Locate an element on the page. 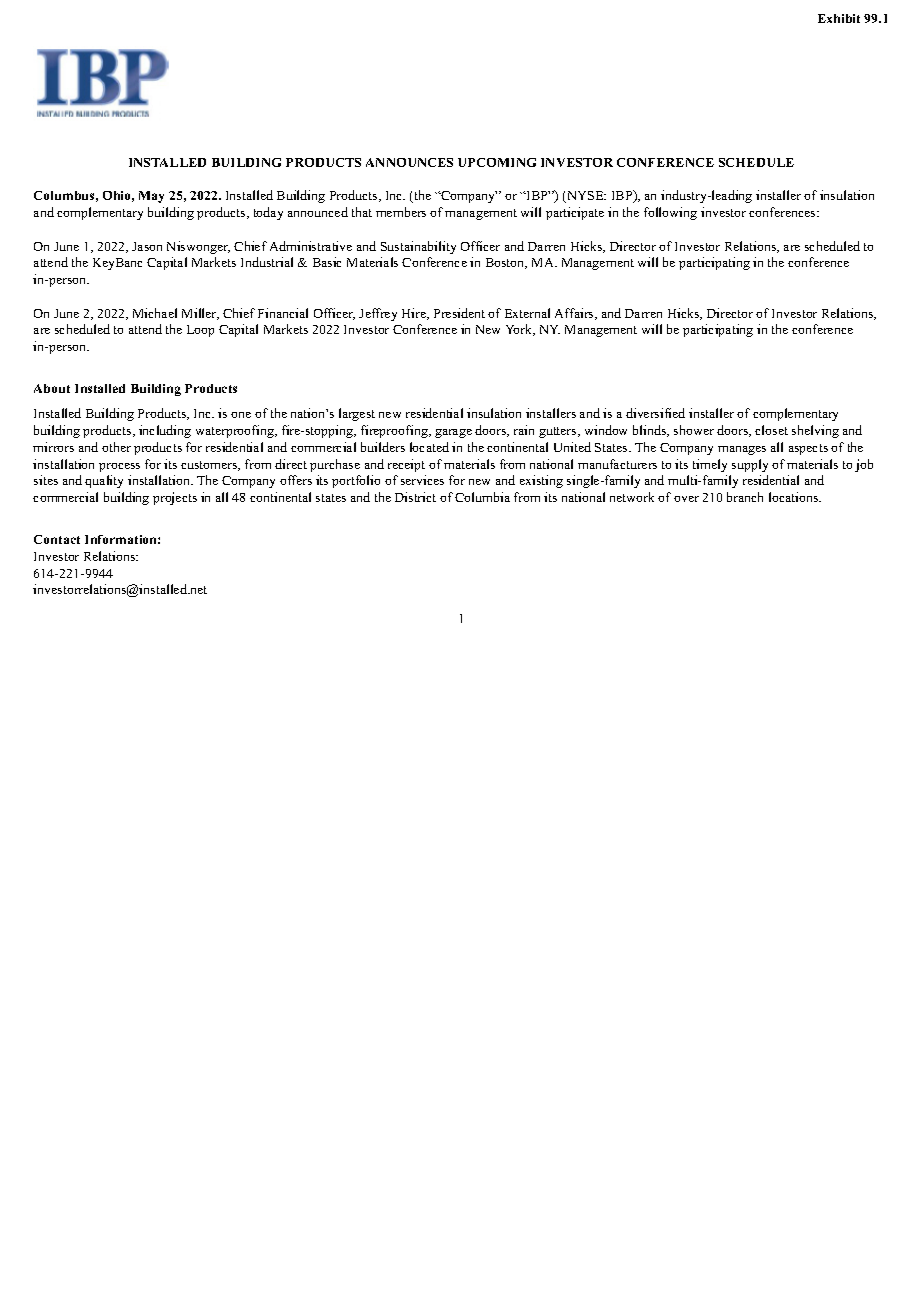  Exhibit is located at coordinates (839, 18).
